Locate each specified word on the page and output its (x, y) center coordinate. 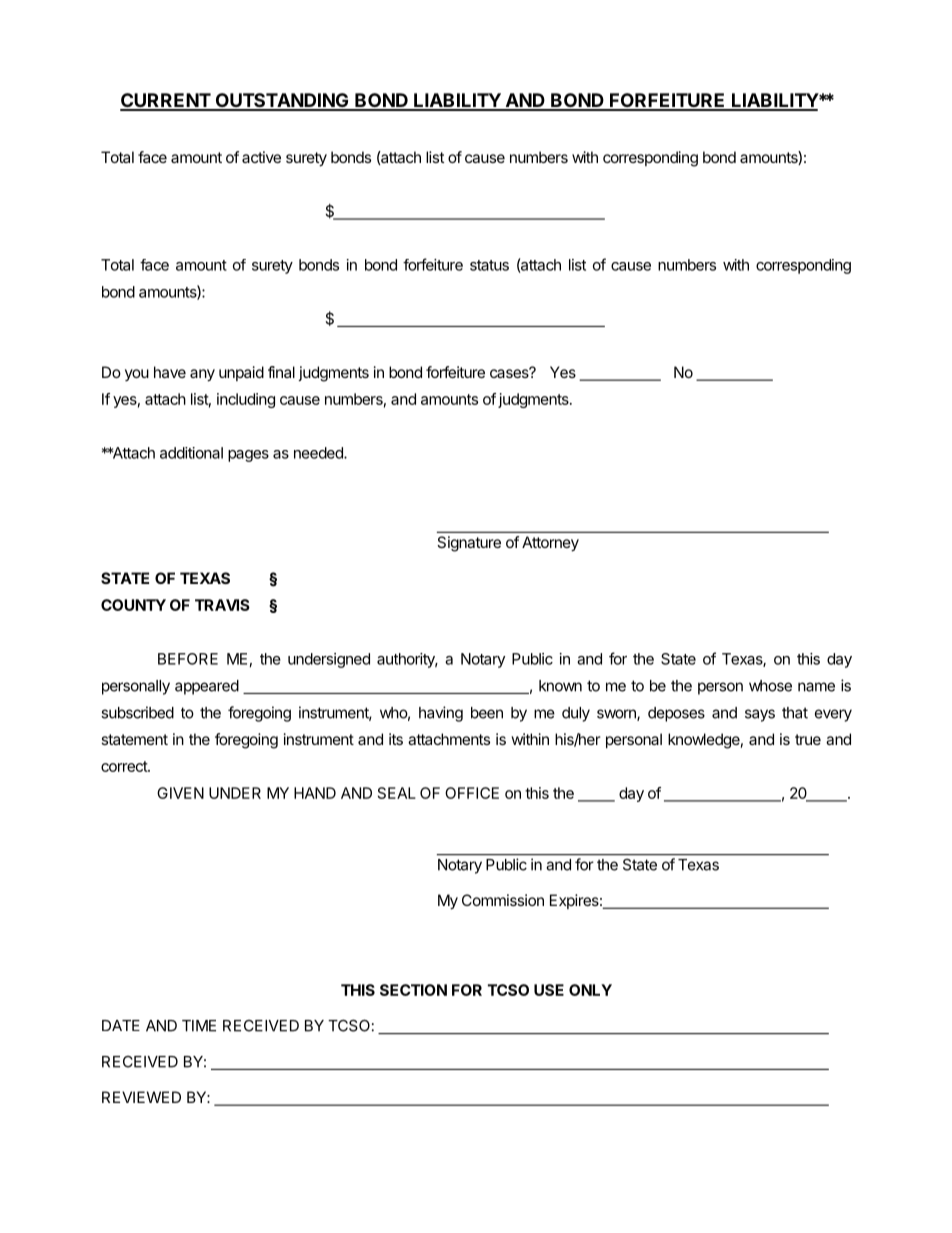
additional (191, 453)
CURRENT (166, 101)
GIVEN (180, 793)
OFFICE (472, 793)
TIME (199, 1026)
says (760, 715)
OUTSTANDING (282, 101)
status (489, 265)
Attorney (550, 544)
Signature (469, 544)
